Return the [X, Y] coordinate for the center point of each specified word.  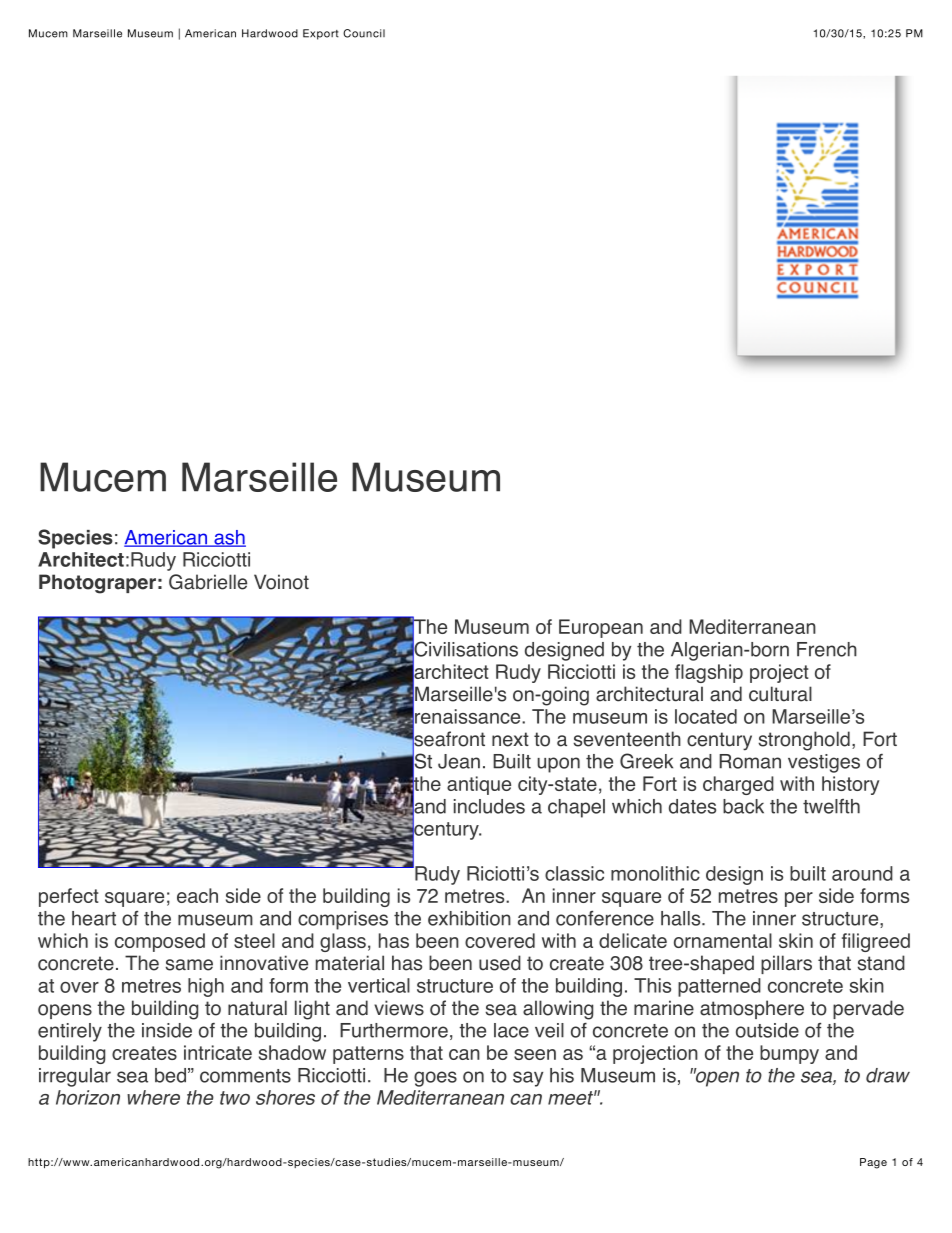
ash [229, 538]
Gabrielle [208, 582]
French [827, 649]
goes [435, 1079]
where [153, 1097]
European [601, 628]
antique [479, 785]
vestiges [824, 763]
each [197, 895]
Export [321, 34]
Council [364, 33]
